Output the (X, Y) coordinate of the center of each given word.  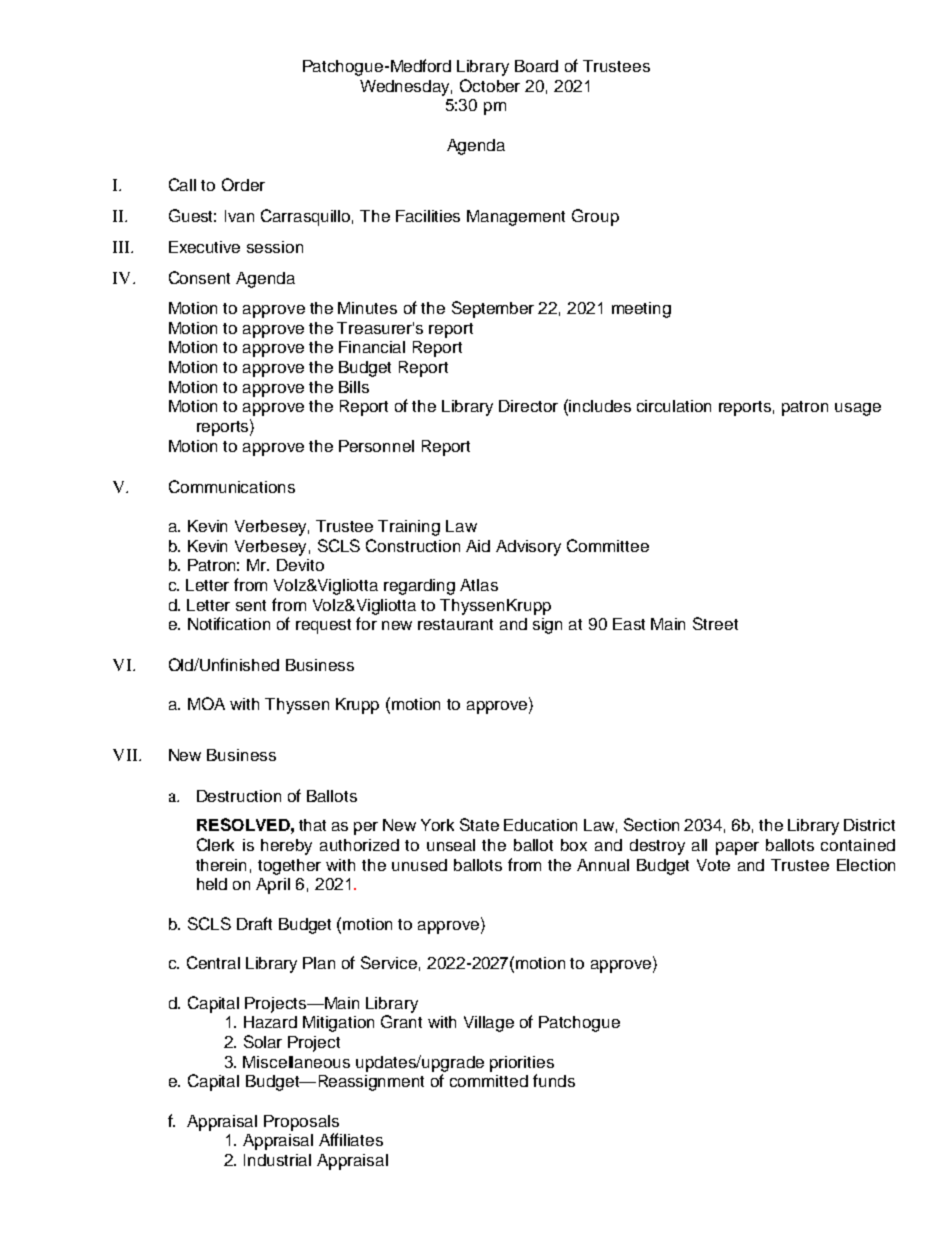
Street (715, 623)
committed (489, 1081)
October (490, 85)
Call (182, 184)
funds (554, 1080)
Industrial (277, 1160)
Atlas (479, 585)
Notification (229, 623)
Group (595, 217)
